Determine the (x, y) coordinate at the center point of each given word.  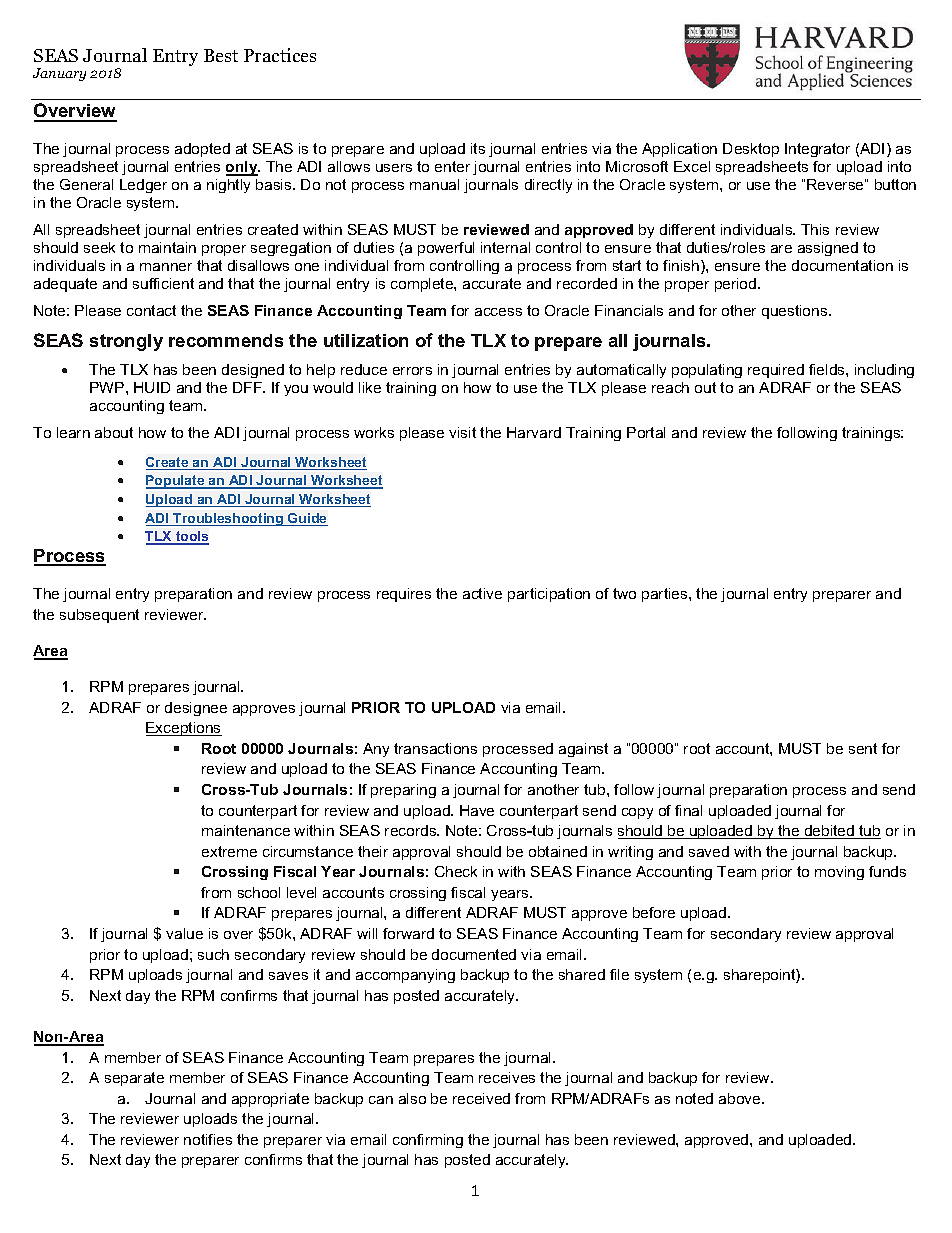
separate (134, 1079)
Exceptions (184, 729)
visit (462, 432)
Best (221, 55)
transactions (435, 748)
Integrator (817, 150)
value (184, 933)
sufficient (163, 283)
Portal (646, 432)
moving (839, 873)
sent (863, 748)
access (498, 312)
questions (796, 312)
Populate (176, 482)
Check (456, 871)
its (478, 148)
